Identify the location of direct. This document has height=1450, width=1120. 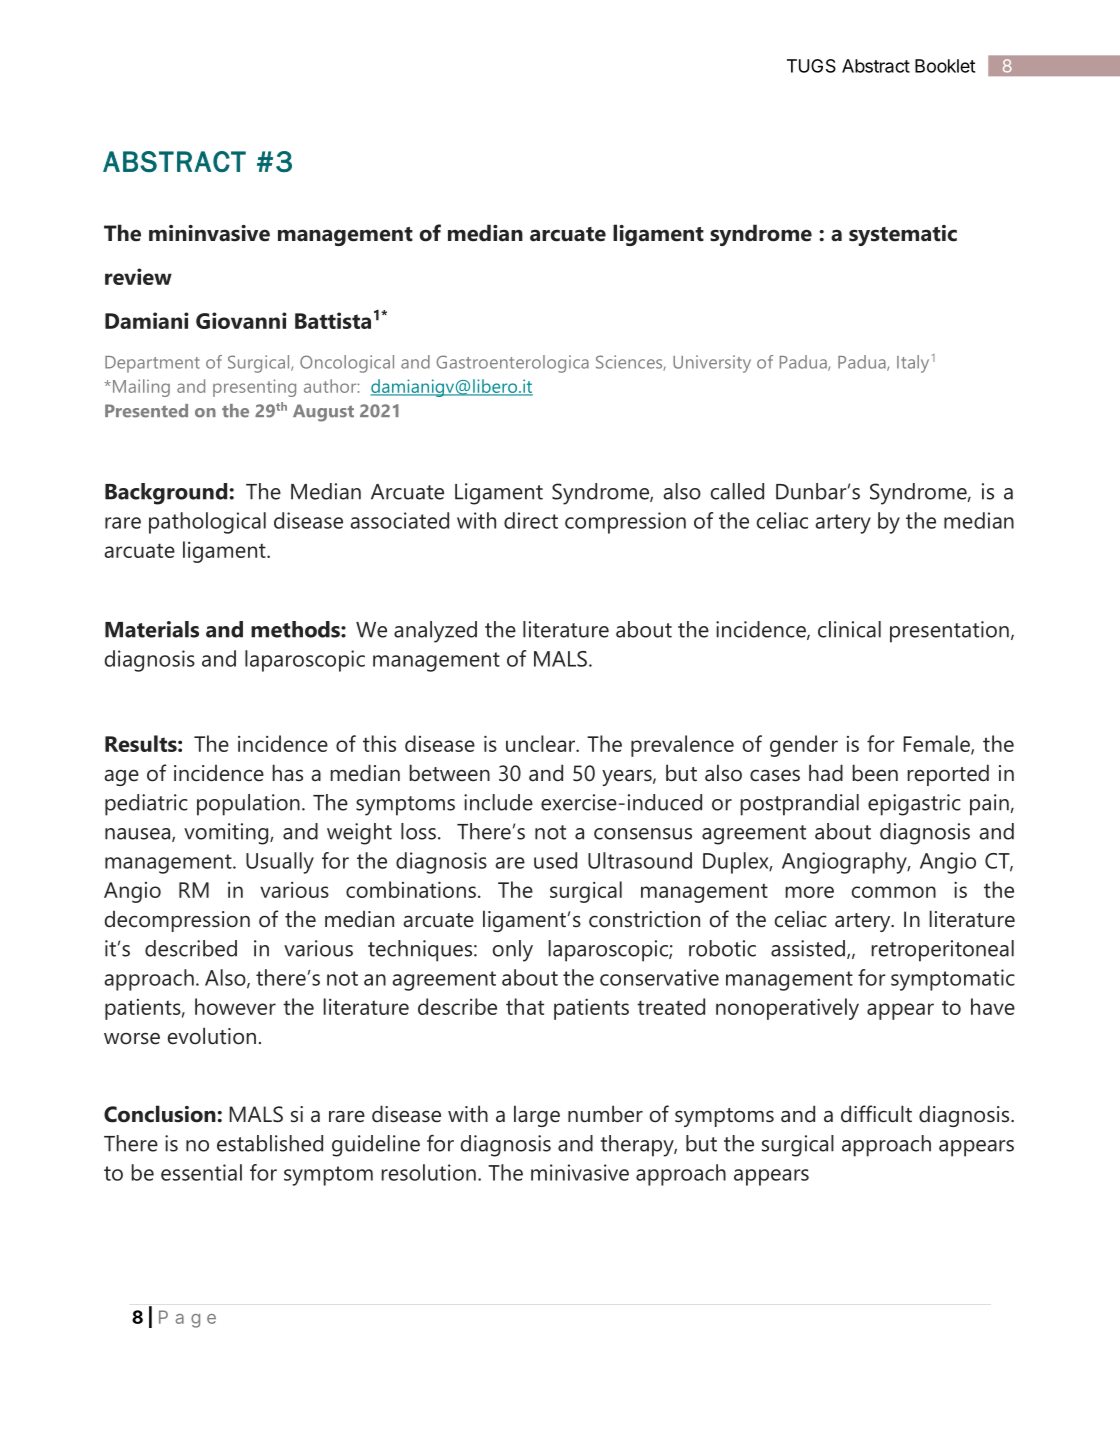
(531, 520).
